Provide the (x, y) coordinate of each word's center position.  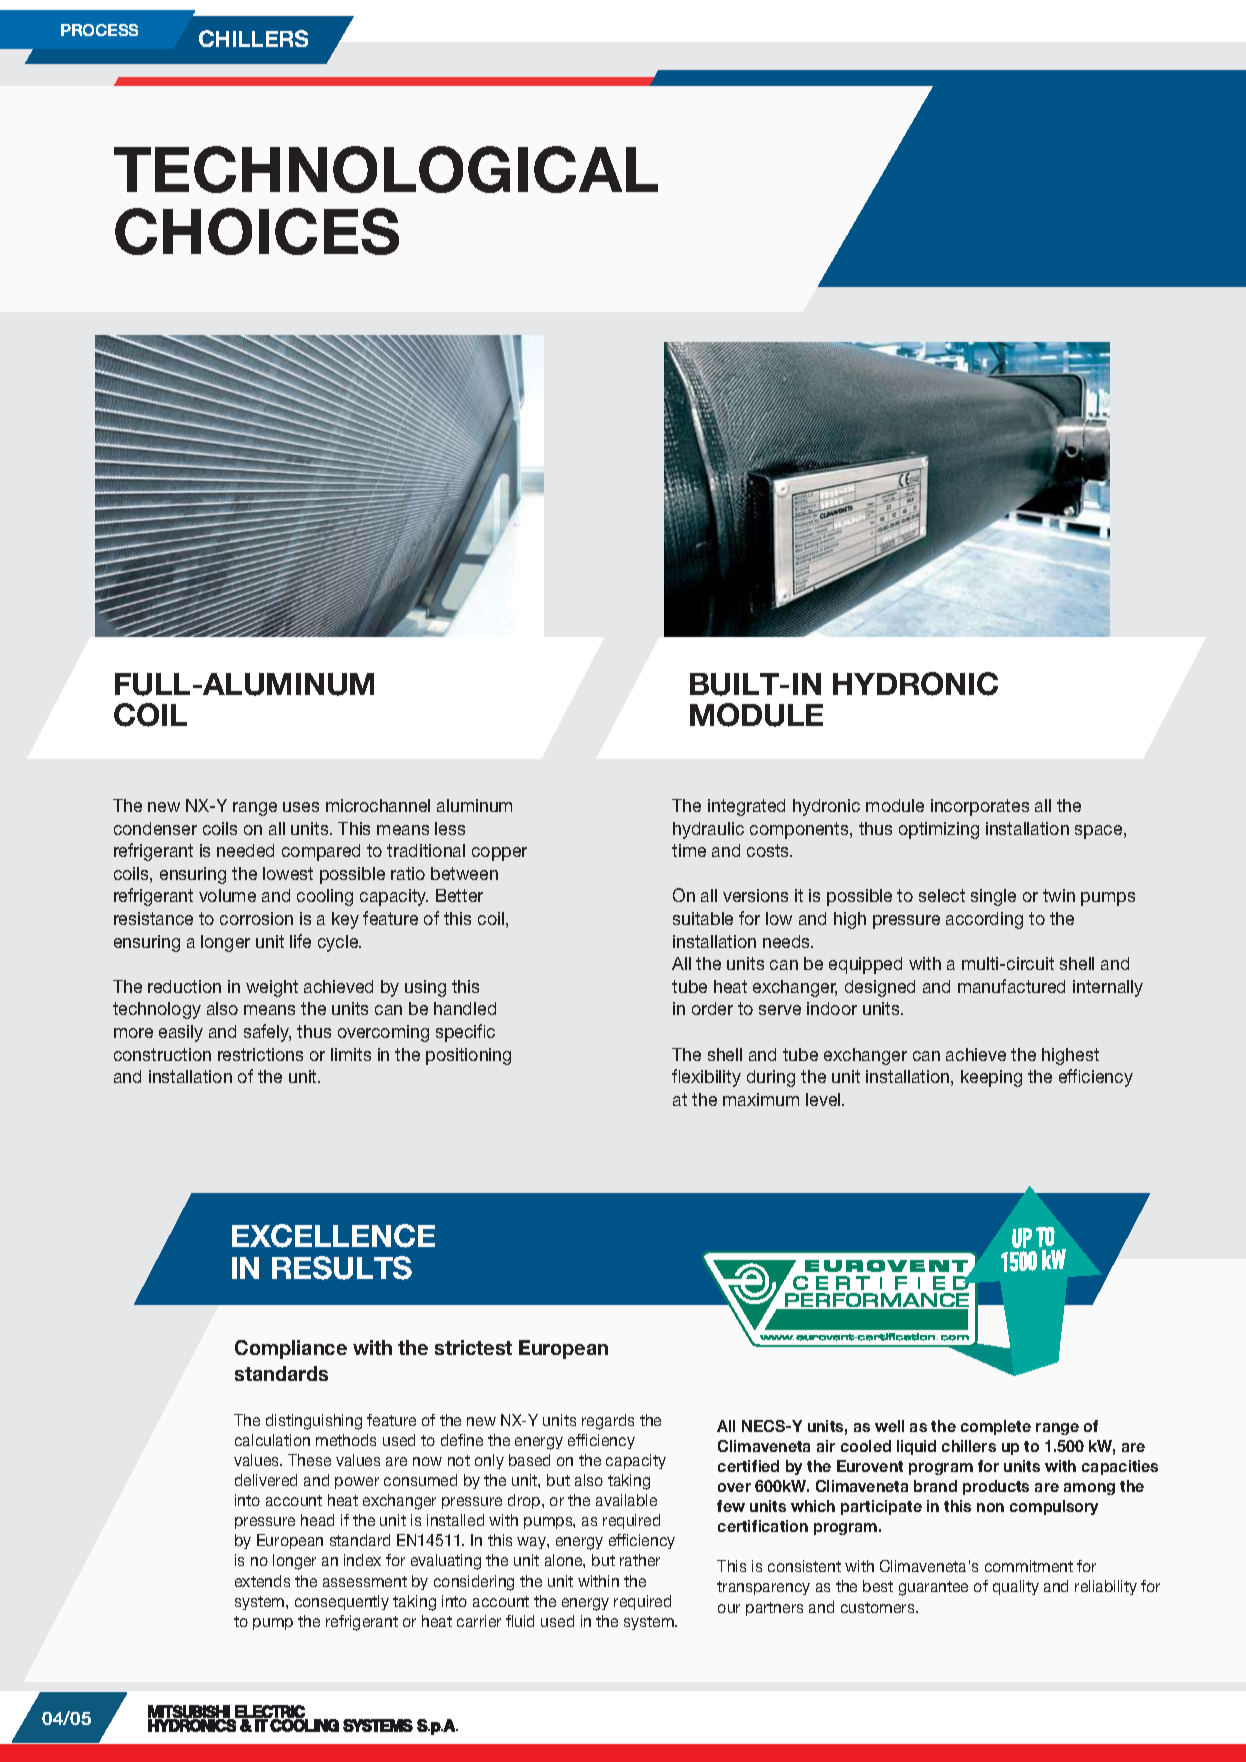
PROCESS (99, 30)
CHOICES (257, 231)
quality (1016, 1587)
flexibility (706, 1078)
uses (301, 807)
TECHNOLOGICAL (386, 169)
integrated (746, 807)
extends (262, 1581)
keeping (991, 1078)
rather (640, 1560)
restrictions (260, 1054)
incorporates (980, 807)
